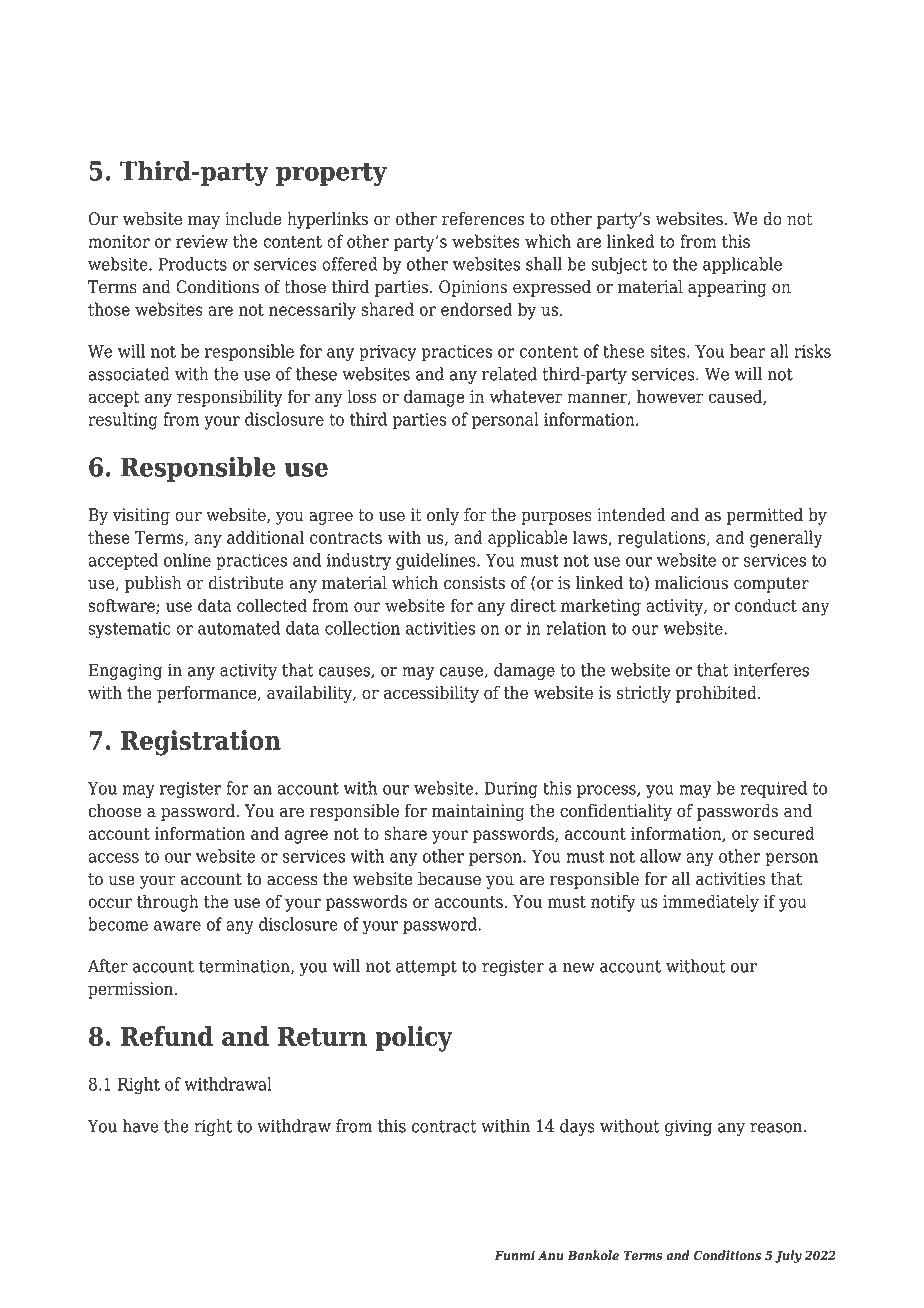  Describe the element at coordinates (483, 219) in the screenshot. I see `references` at that location.
